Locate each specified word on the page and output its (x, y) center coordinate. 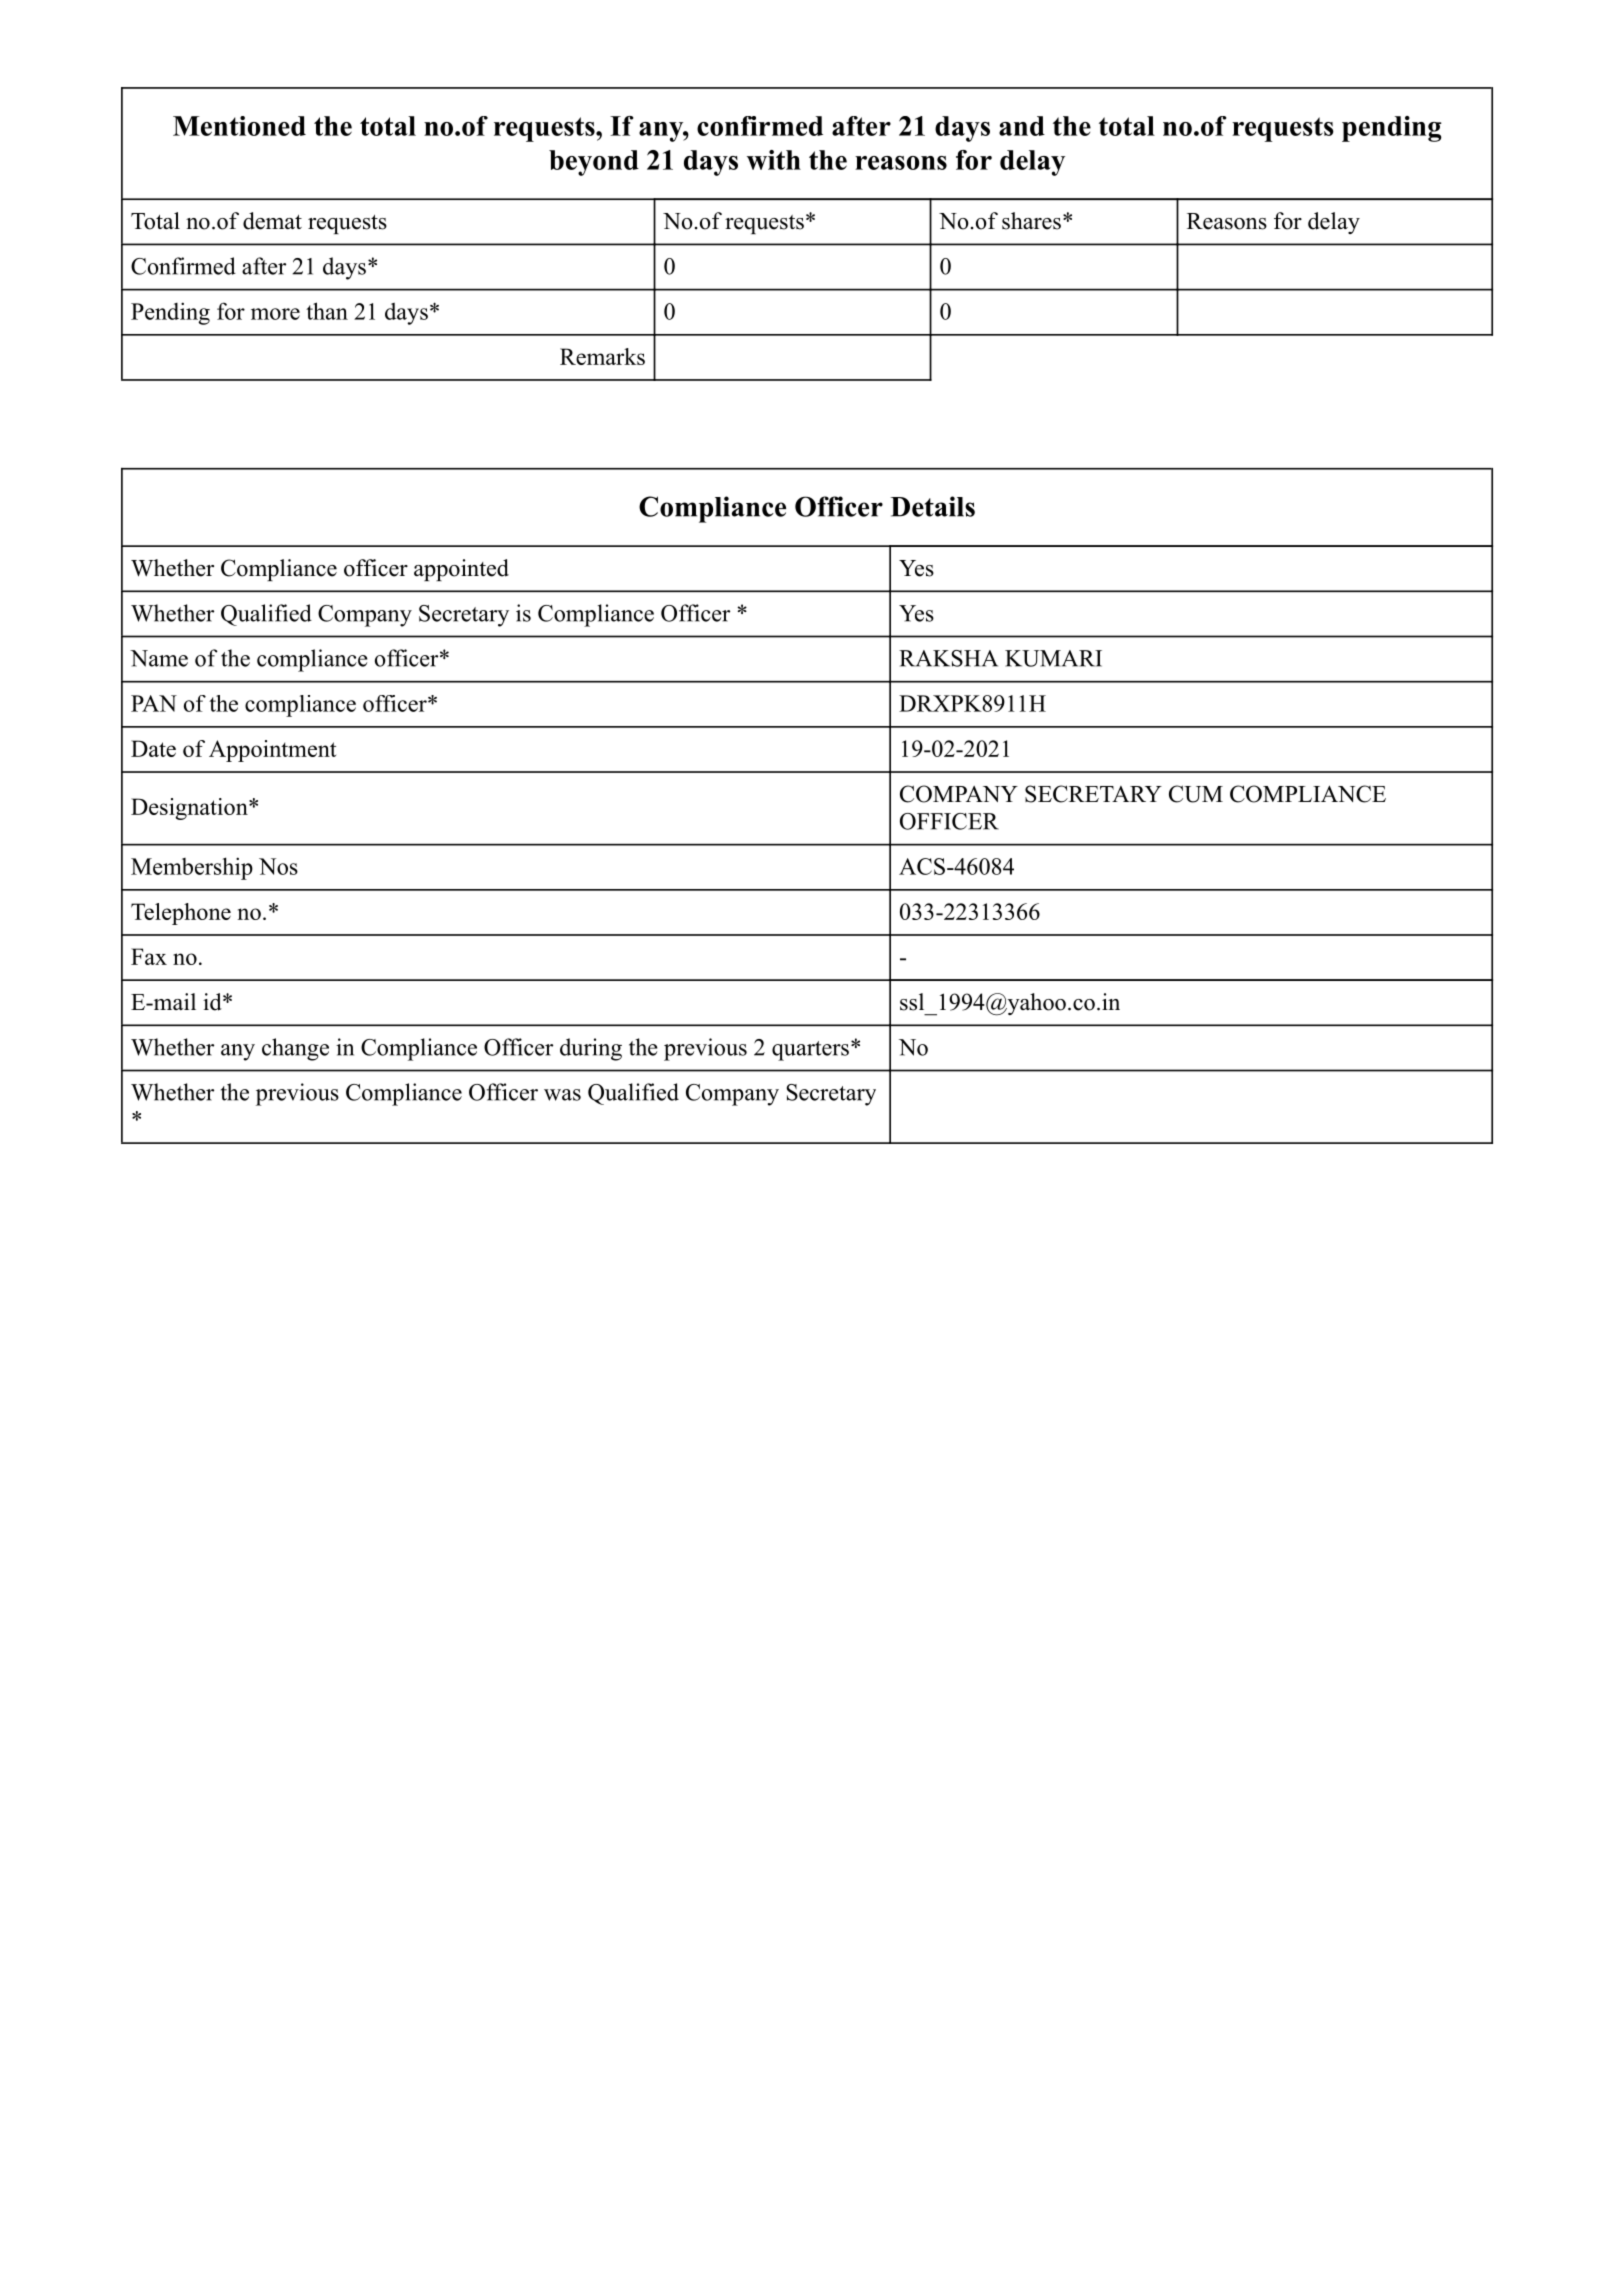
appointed (461, 570)
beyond (594, 163)
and (1022, 126)
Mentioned (239, 126)
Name (159, 658)
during (591, 1049)
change (295, 1049)
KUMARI (1053, 658)
